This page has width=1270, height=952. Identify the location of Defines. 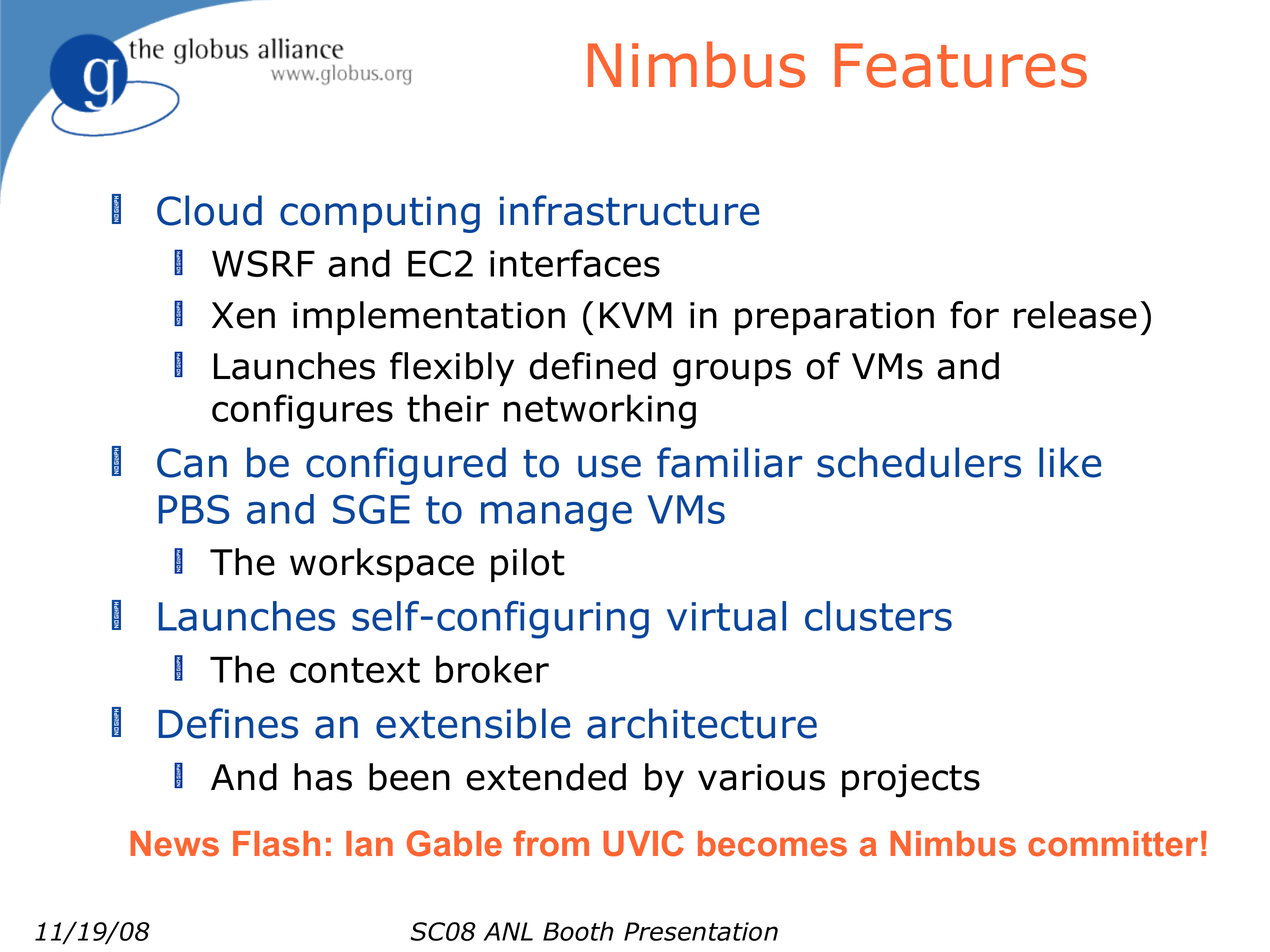
(228, 723).
